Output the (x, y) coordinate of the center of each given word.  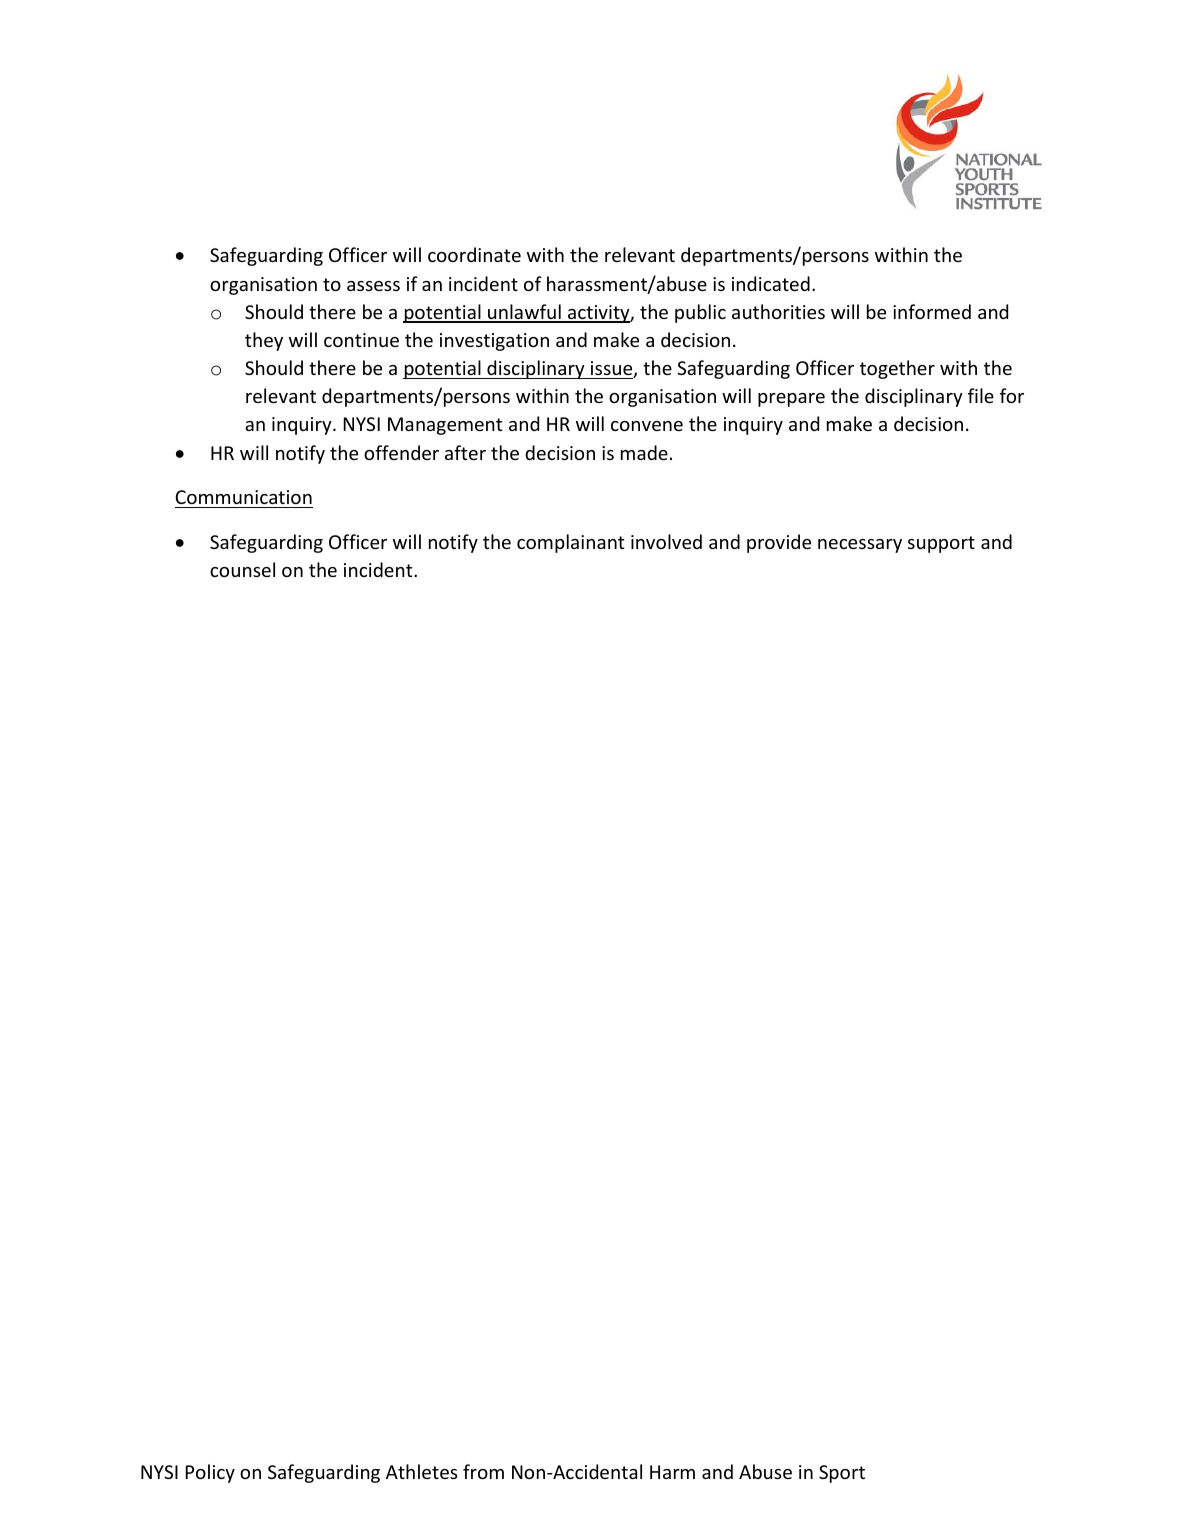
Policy (210, 1473)
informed (932, 311)
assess (373, 286)
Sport (842, 1474)
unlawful (524, 313)
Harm (672, 1472)
